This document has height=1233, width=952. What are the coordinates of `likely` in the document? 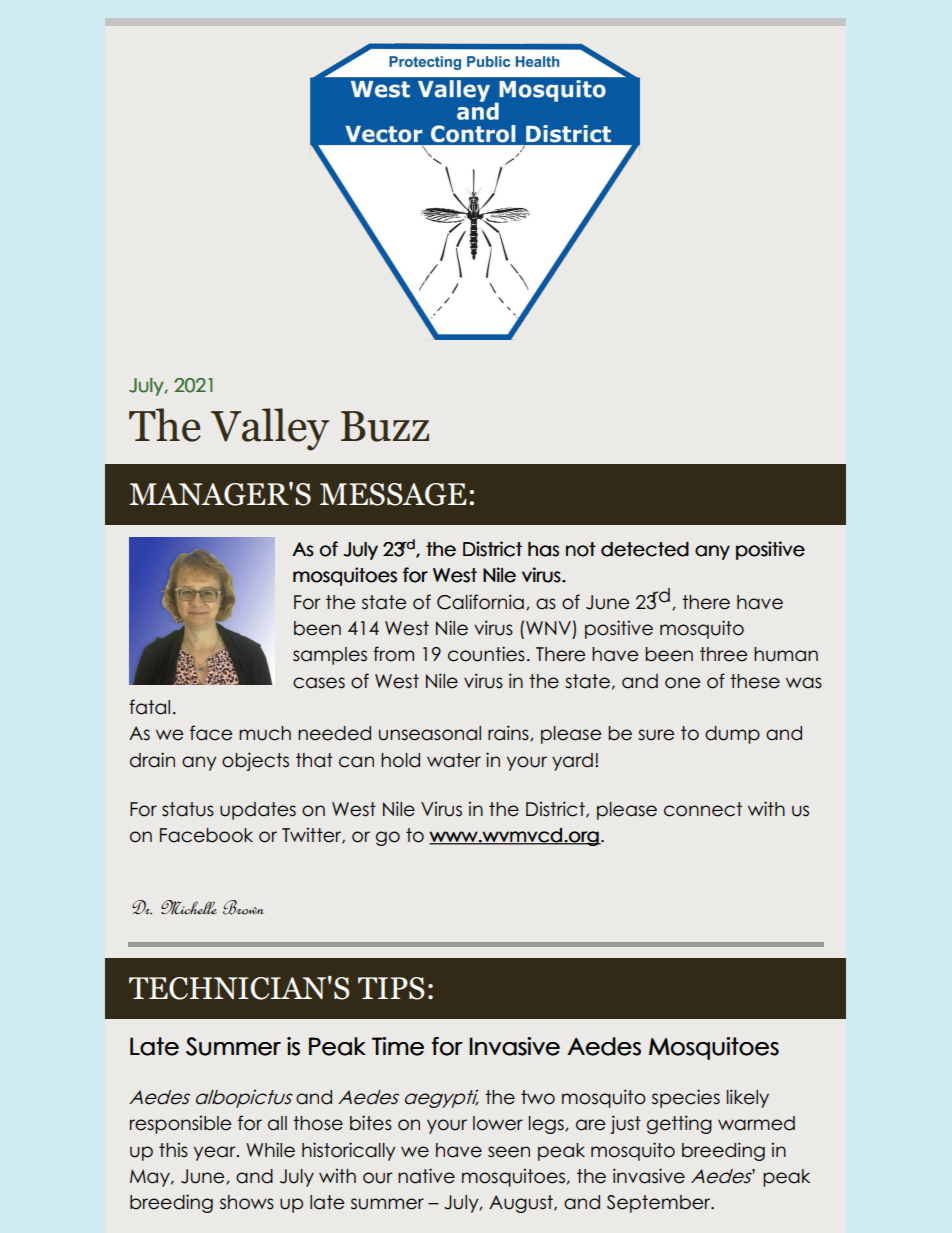 It's located at (748, 1098).
